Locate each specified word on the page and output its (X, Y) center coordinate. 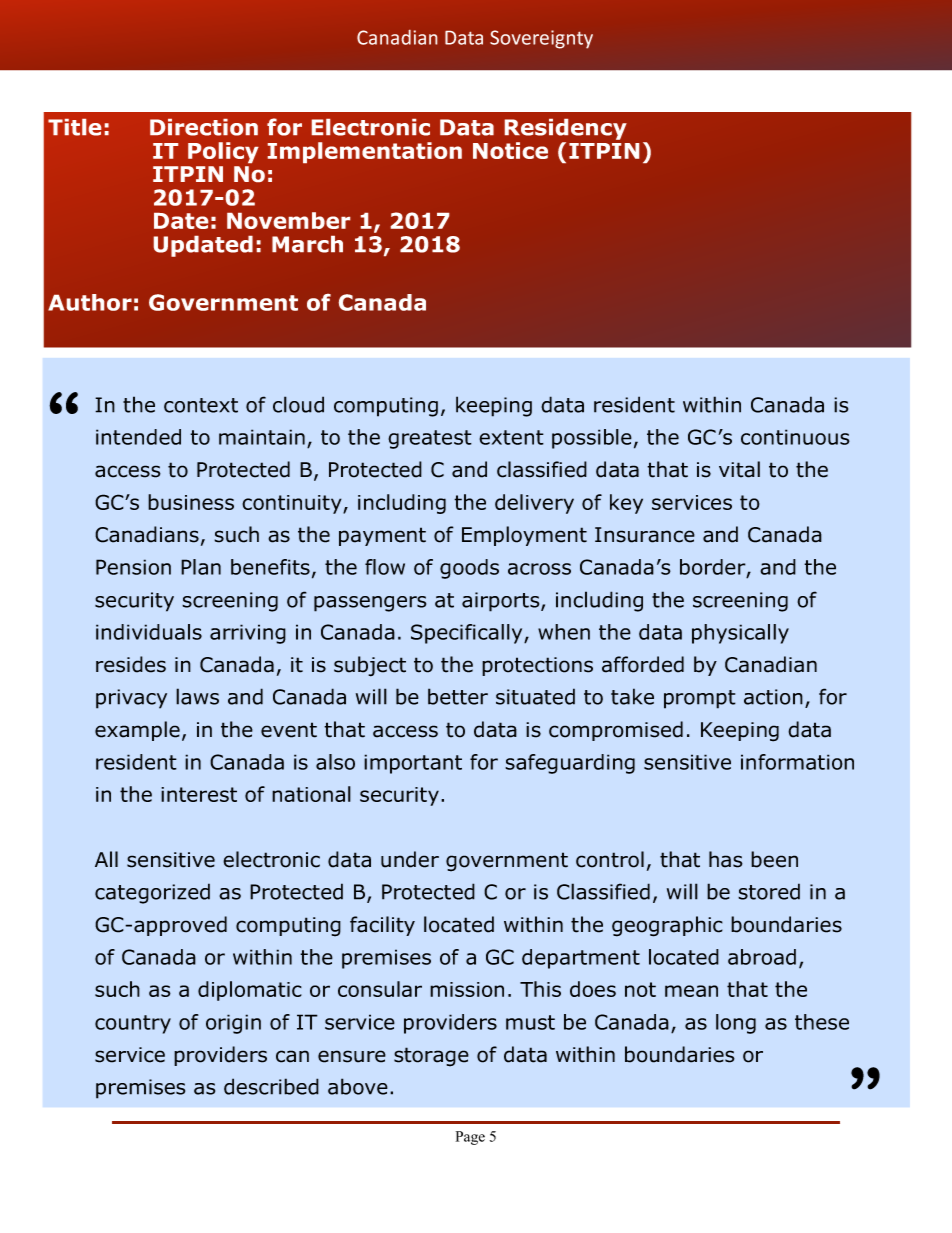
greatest (430, 439)
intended (138, 437)
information (797, 762)
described (271, 1086)
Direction (204, 127)
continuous (795, 437)
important (413, 764)
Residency (566, 129)
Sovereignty (541, 39)
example (137, 731)
